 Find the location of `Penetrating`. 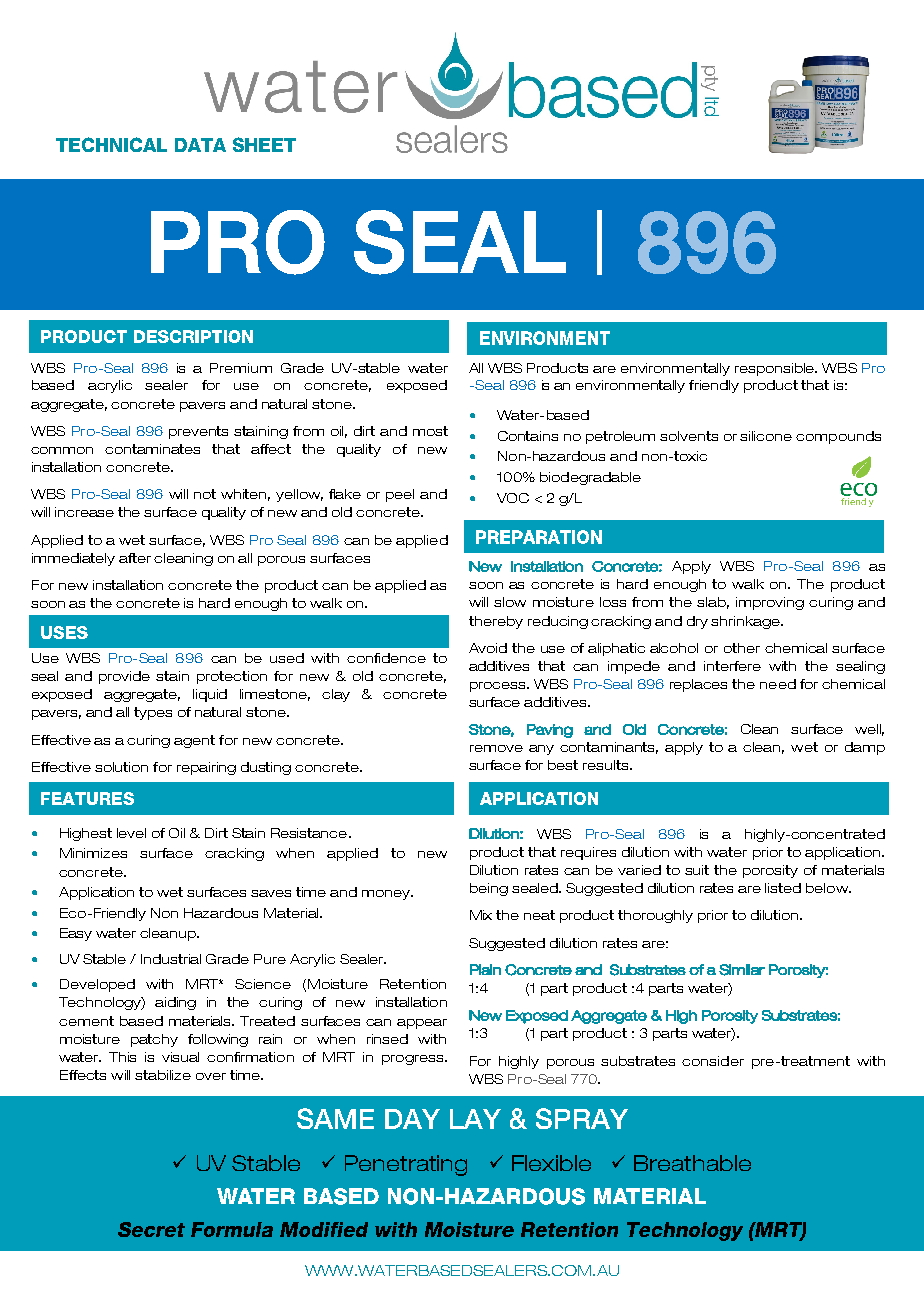

Penetrating is located at coordinates (406, 1165).
